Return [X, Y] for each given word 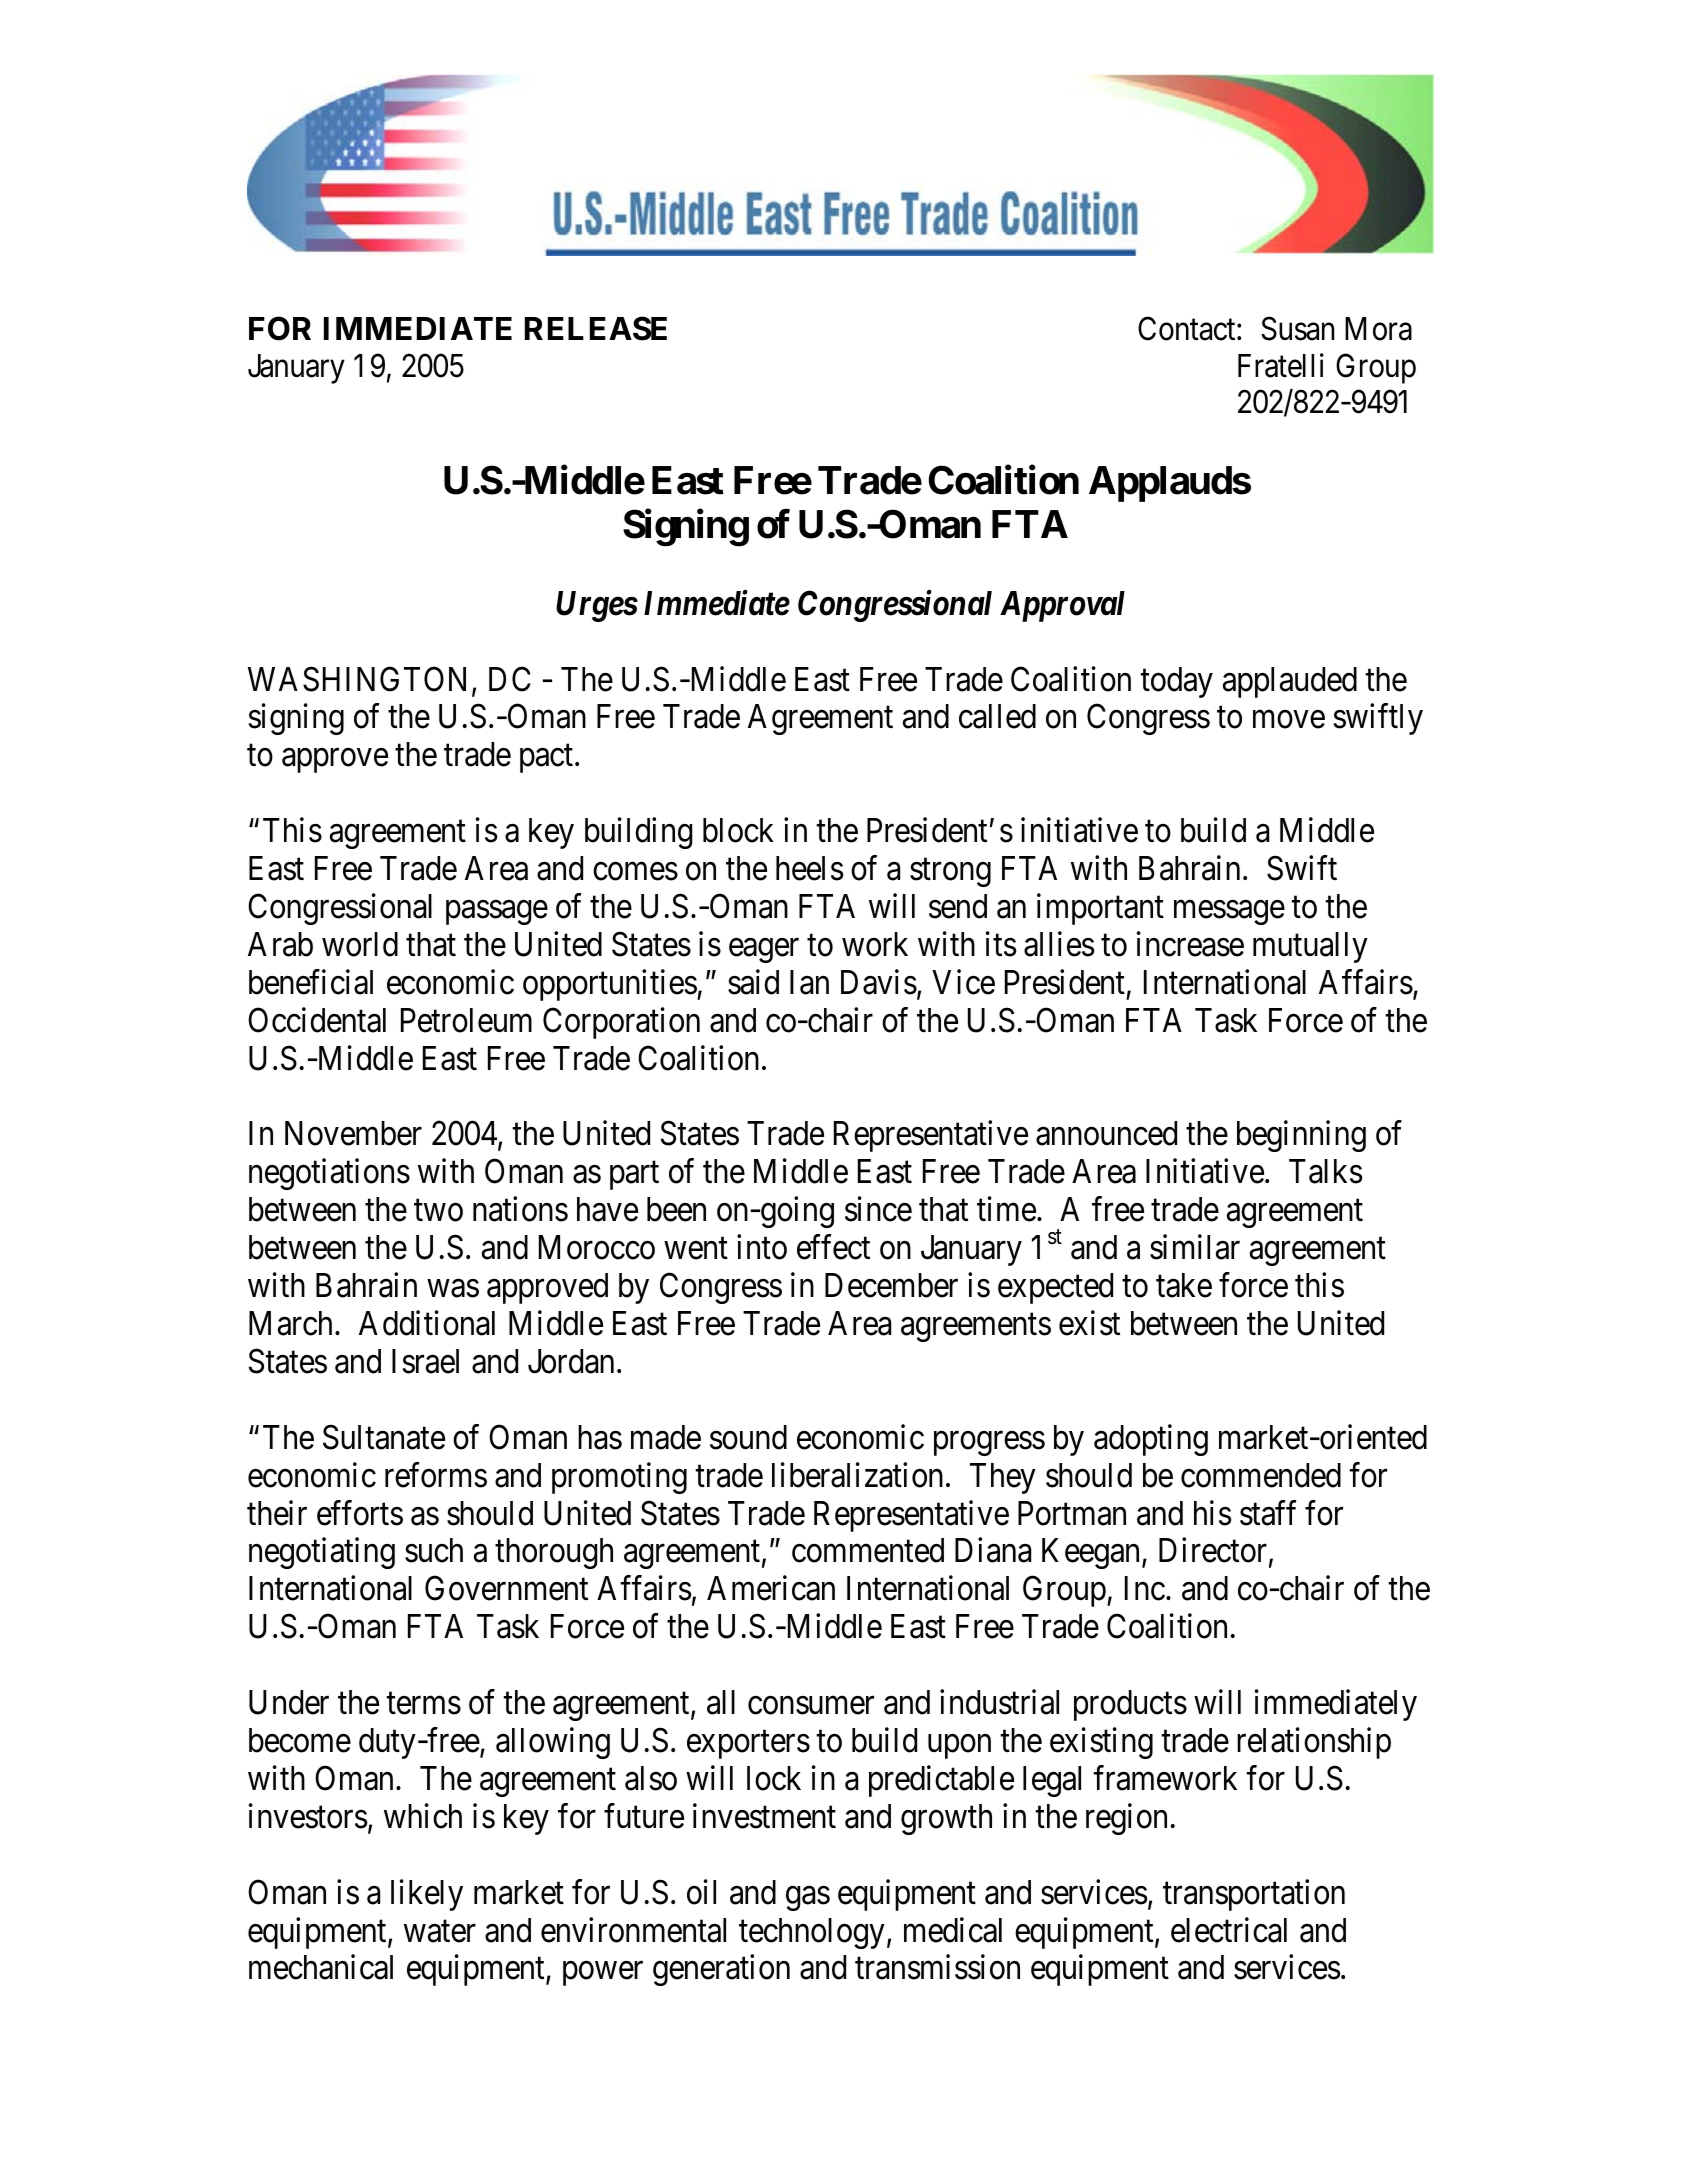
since [878, 1209]
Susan [1297, 329]
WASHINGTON [357, 679]
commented [868, 1550]
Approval [1062, 606]
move [1289, 720]
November [353, 1133]
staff [1268, 1513]
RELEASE [596, 328]
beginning [1301, 1136]
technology [812, 1933]
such [434, 1550]
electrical [1229, 1930]
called [997, 716]
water [440, 1932]
